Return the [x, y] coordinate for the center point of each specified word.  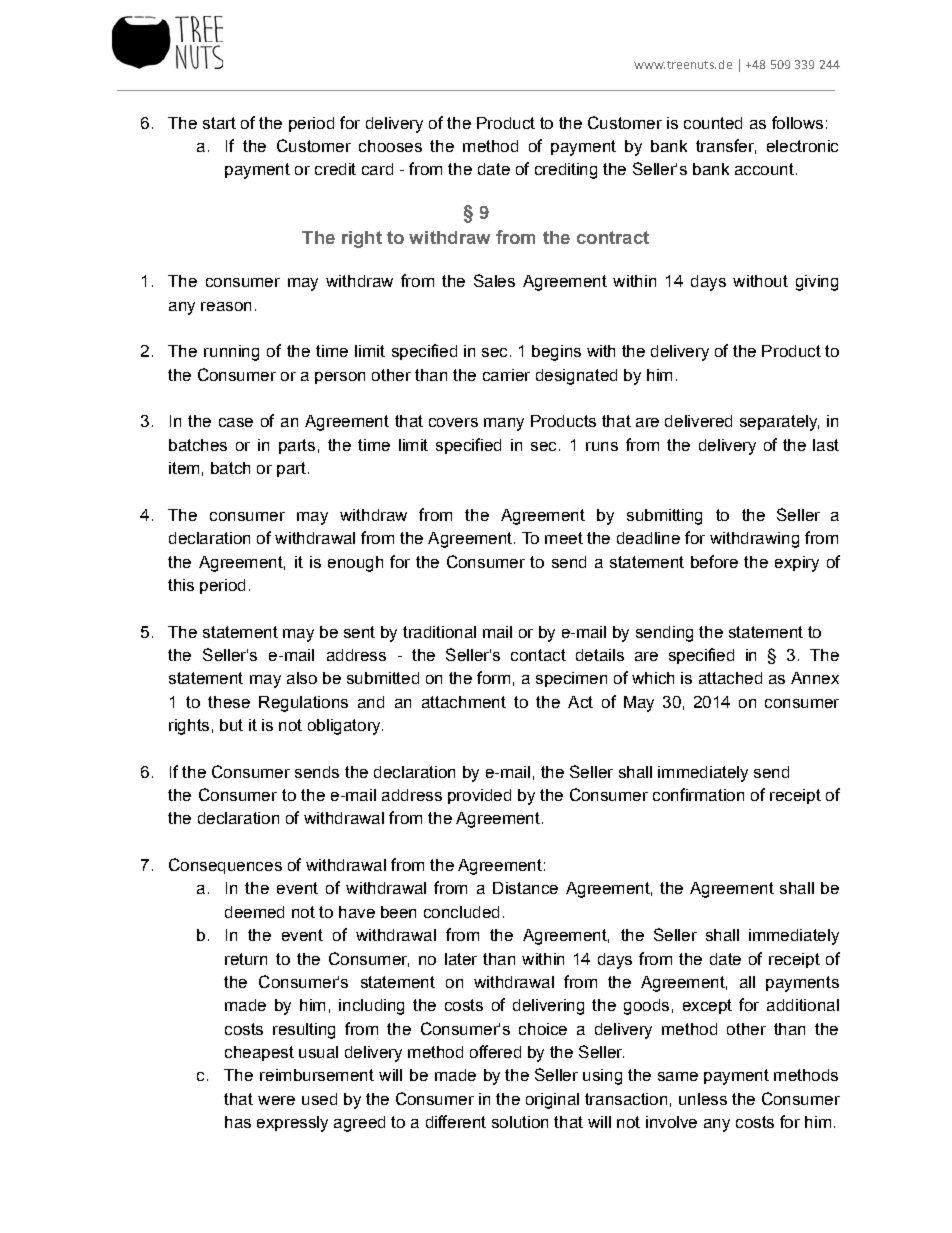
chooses [390, 146]
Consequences [225, 866]
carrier [506, 375]
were [276, 1100]
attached [730, 678]
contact [538, 655]
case [236, 422]
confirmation [698, 794]
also [302, 678]
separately [779, 423]
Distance [525, 888]
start [219, 123]
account [764, 169]
